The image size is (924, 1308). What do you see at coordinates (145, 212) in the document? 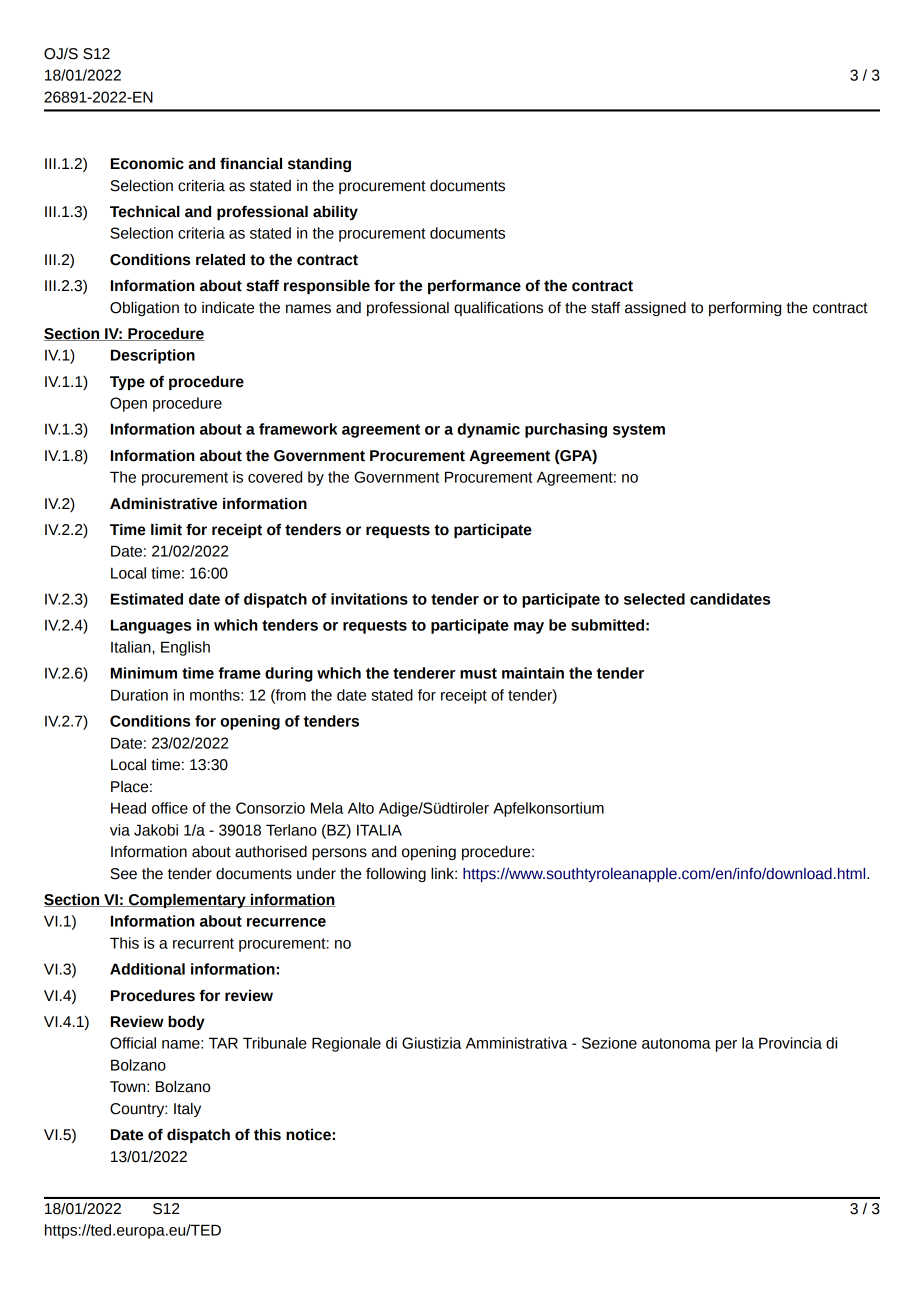
I see `Technical` at bounding box center [145, 212].
